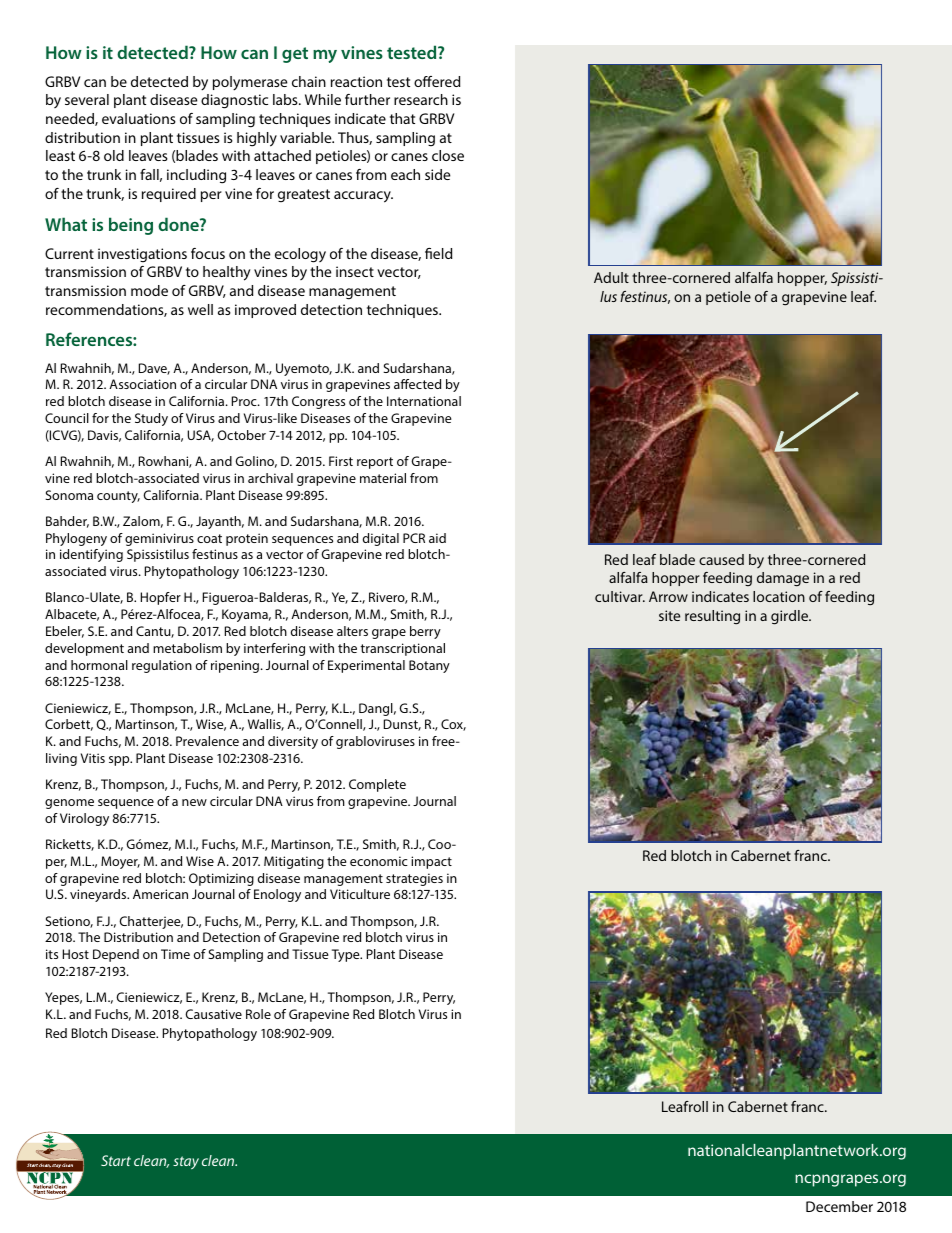 Image resolution: width=952 pixels, height=1233 pixels. I want to click on metabolism, so click(187, 648).
